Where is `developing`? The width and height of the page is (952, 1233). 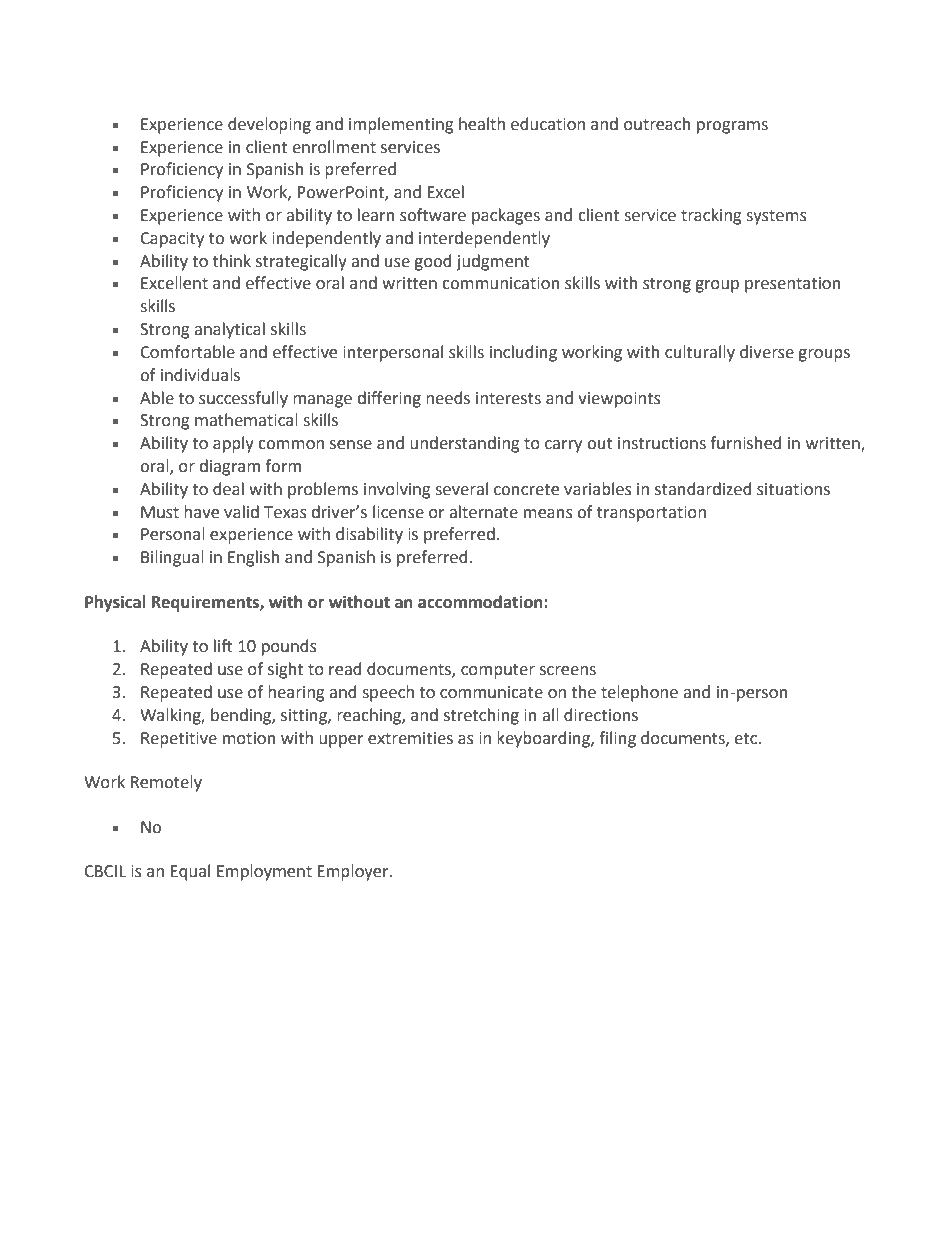 developing is located at coordinates (269, 125).
